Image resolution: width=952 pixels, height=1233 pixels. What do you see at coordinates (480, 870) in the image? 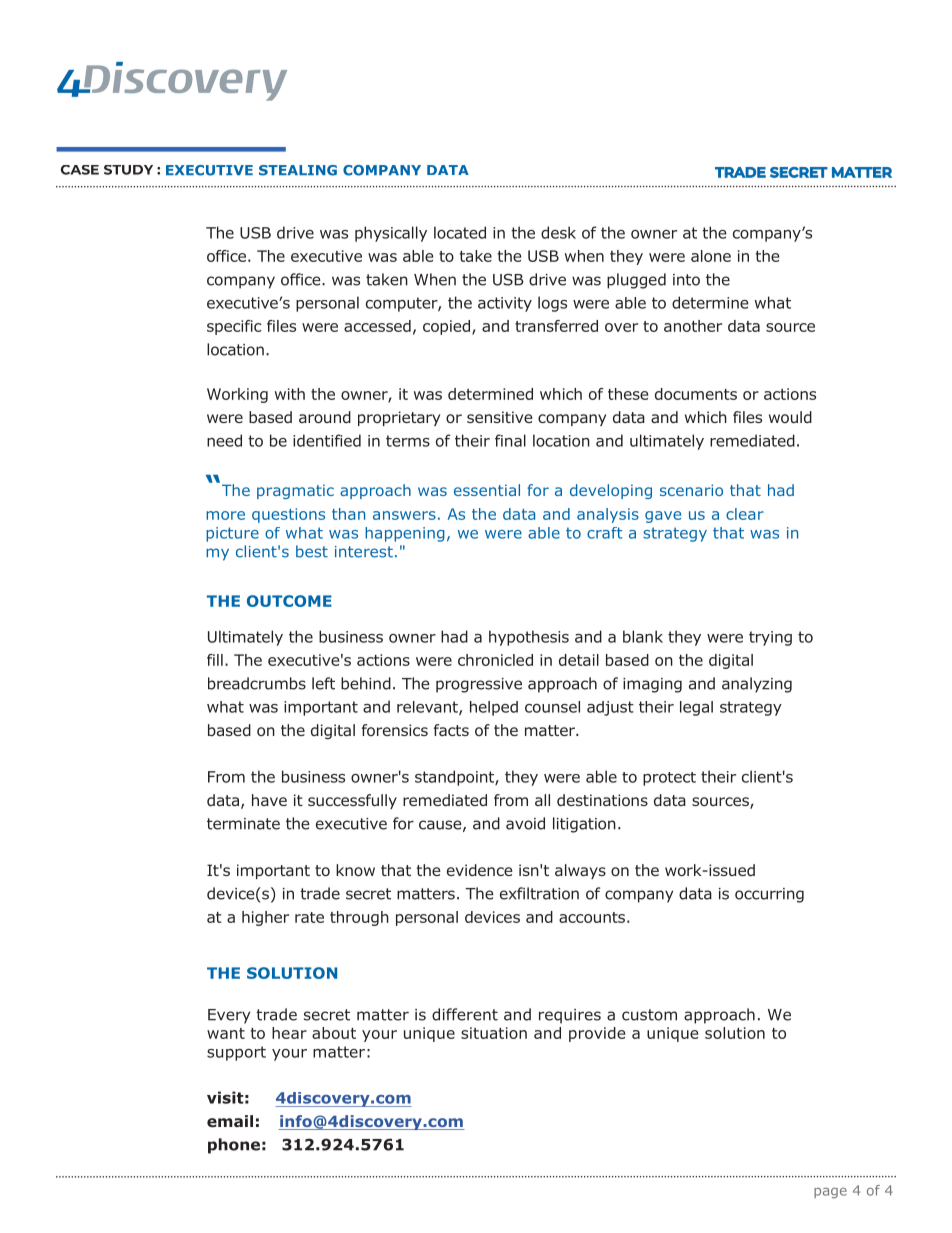
I see `evidence` at bounding box center [480, 870].
